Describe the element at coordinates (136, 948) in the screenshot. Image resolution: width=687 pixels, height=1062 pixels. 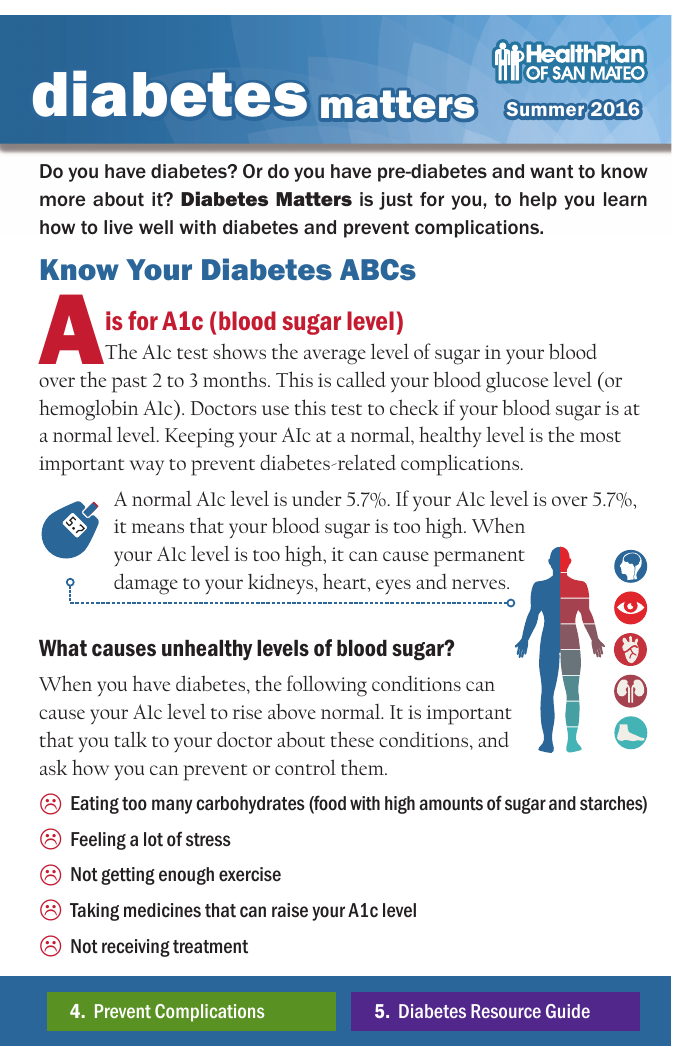
I see `receiving` at that location.
